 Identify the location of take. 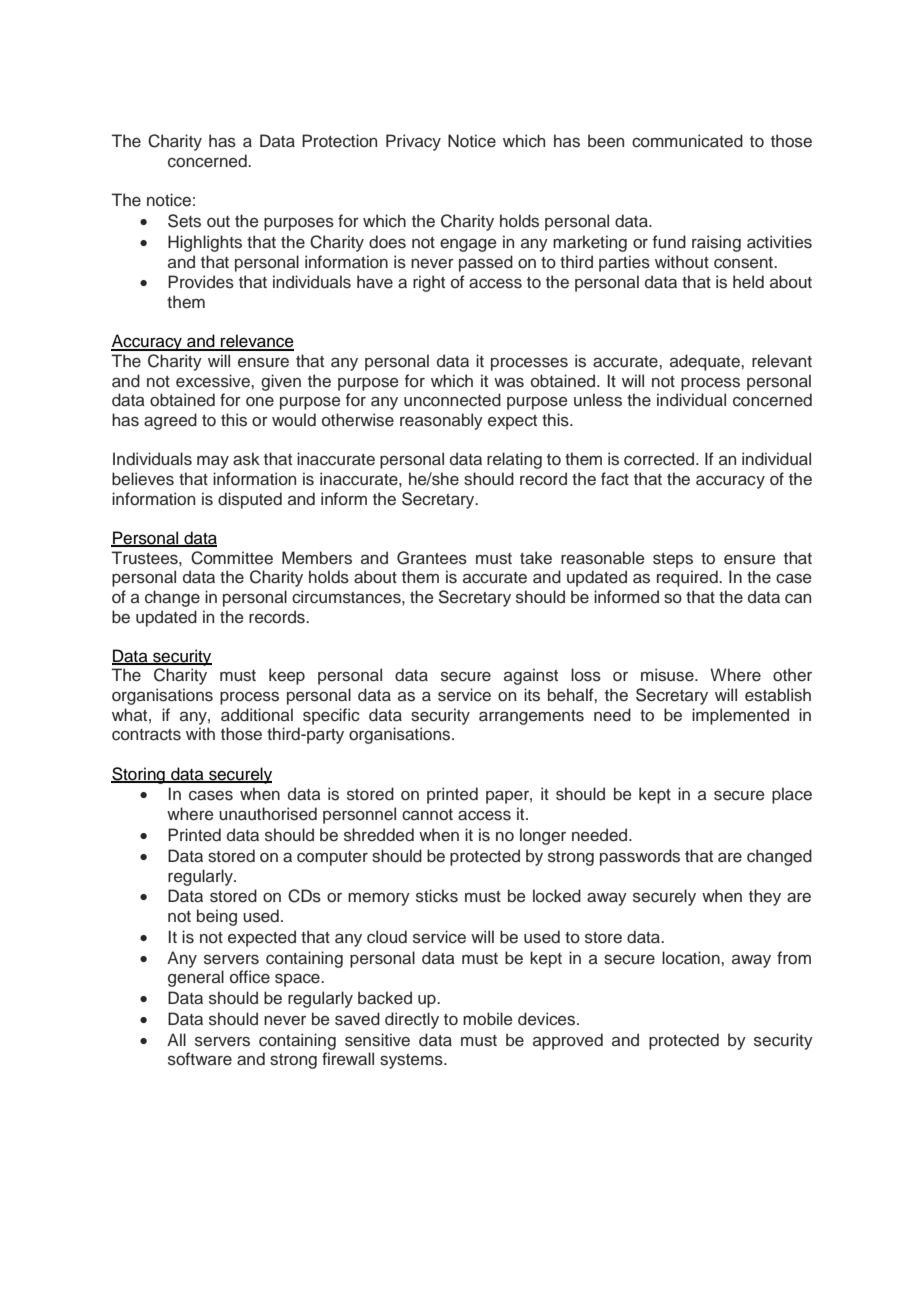
(536, 558).
